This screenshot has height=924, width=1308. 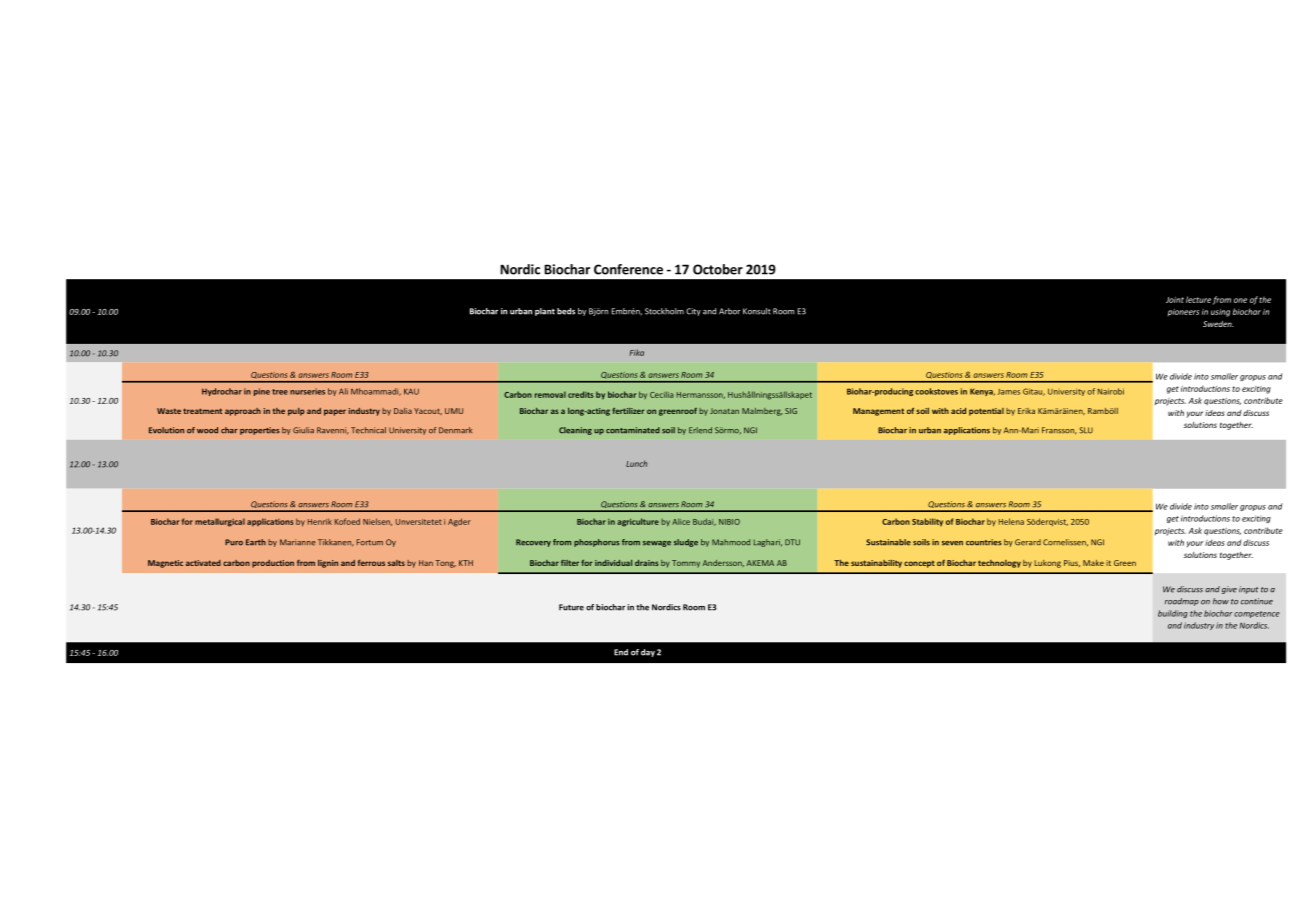 What do you see at coordinates (545, 312) in the screenshot?
I see `plant` at bounding box center [545, 312].
